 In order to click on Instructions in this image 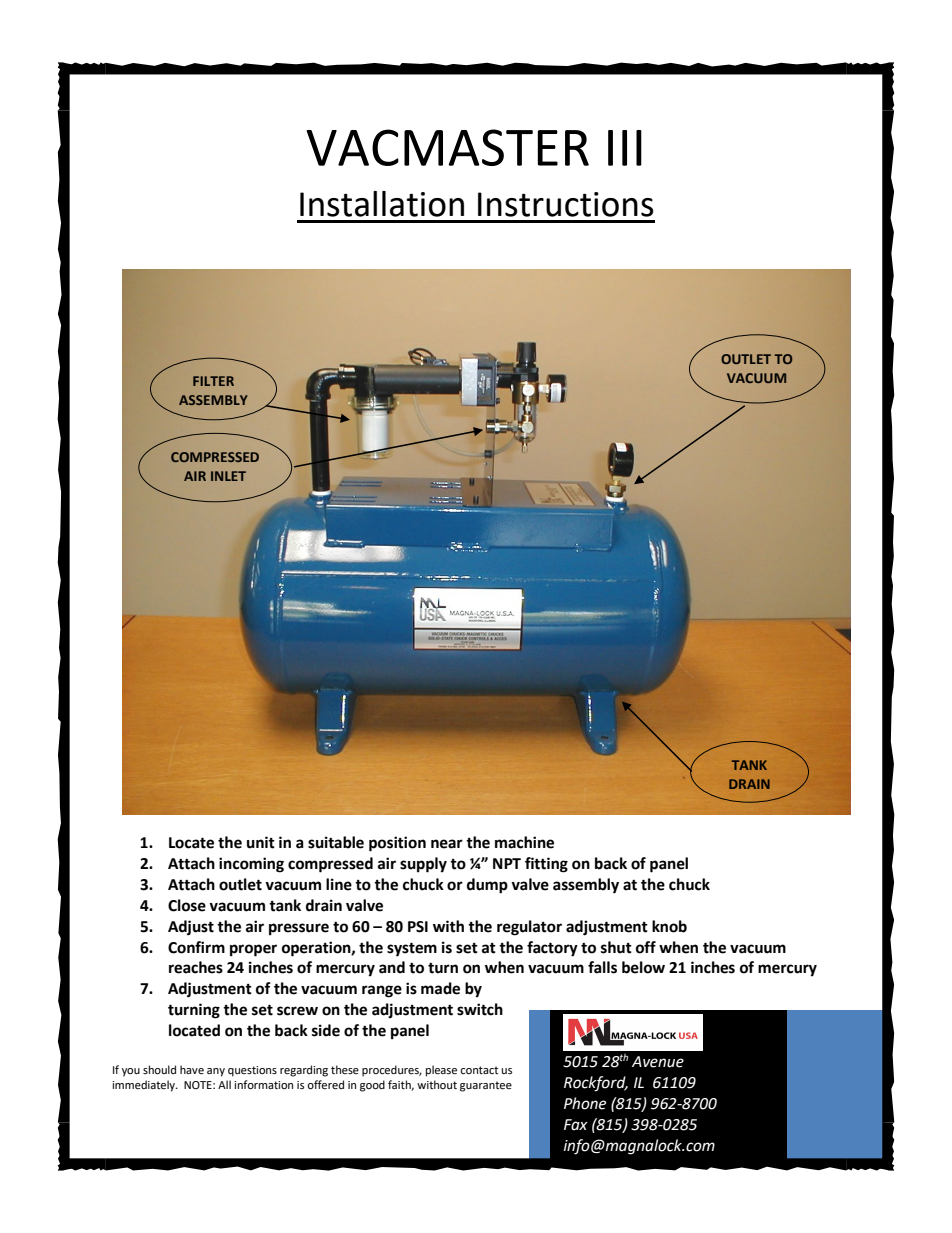, I will do `click(566, 204)`.
